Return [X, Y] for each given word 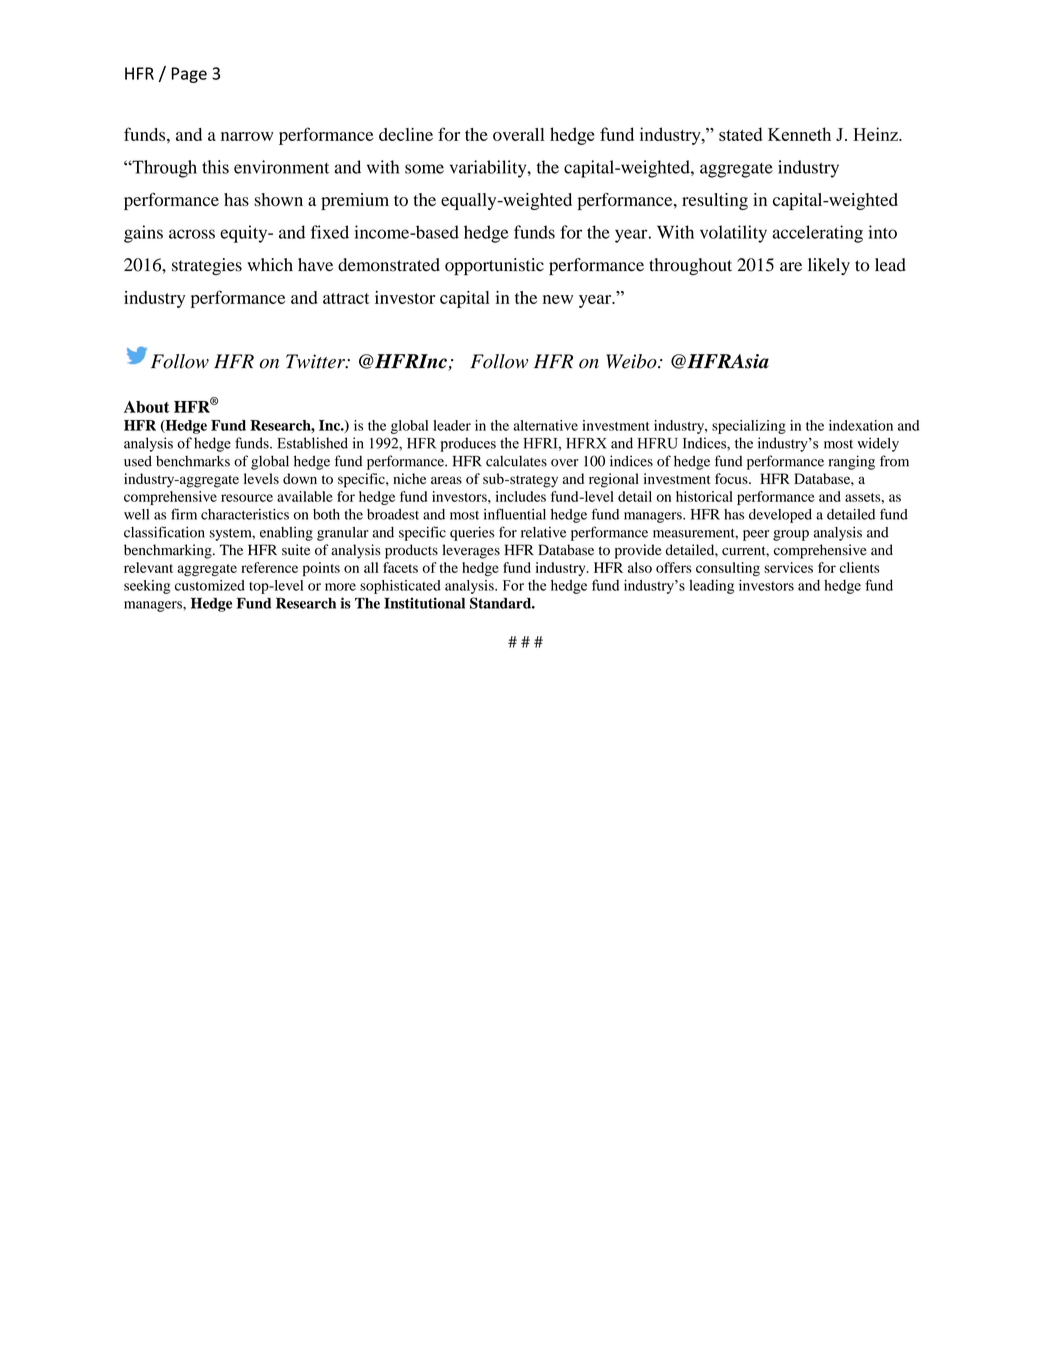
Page [189, 75]
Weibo [632, 361]
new [558, 299]
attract [346, 298]
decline [406, 134]
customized [210, 585]
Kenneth [799, 134]
